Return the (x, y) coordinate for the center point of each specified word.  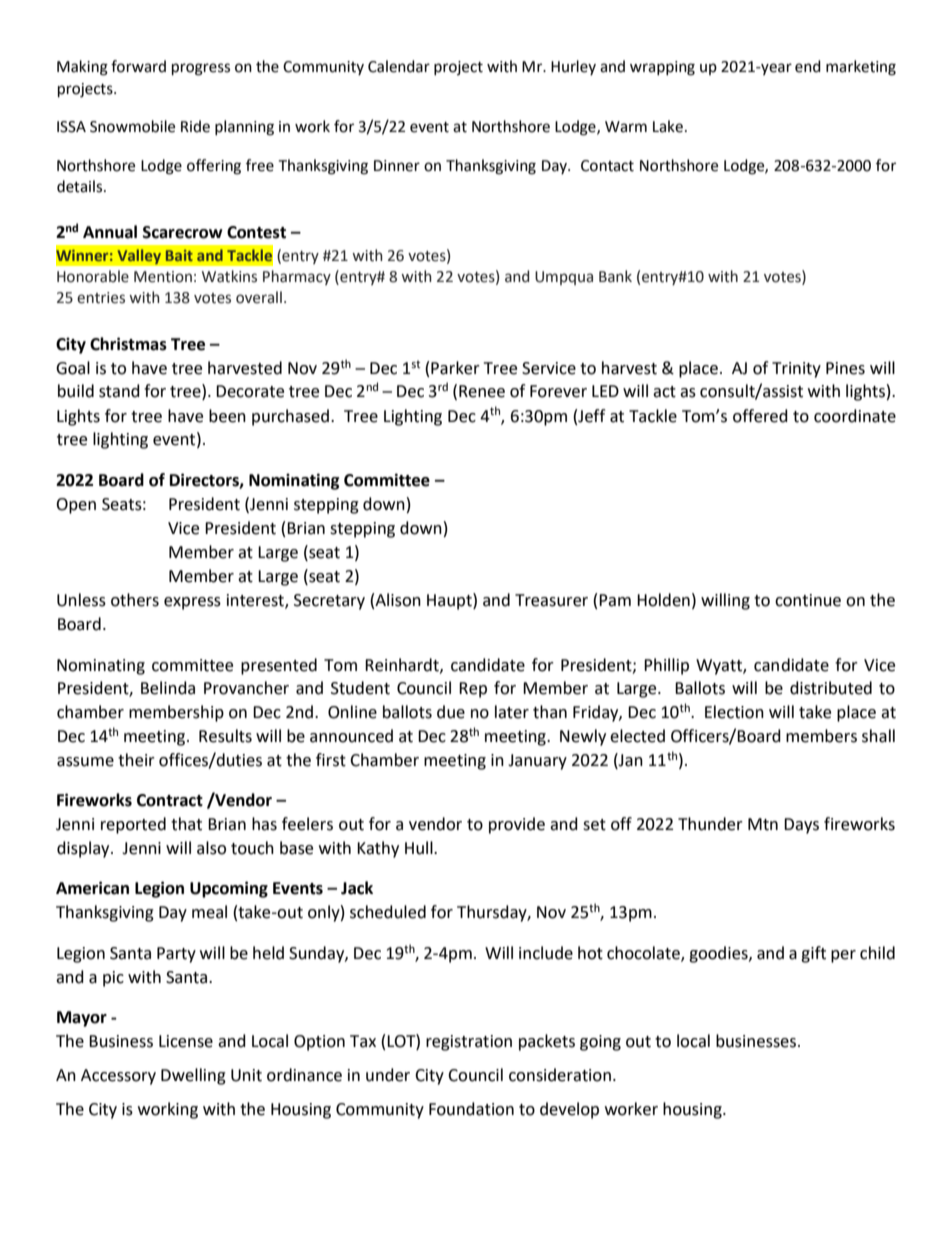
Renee (482, 391)
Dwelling (193, 1076)
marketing (861, 68)
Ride (195, 126)
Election (734, 712)
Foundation (471, 1109)
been (227, 416)
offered (760, 416)
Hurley (573, 67)
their (136, 760)
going (600, 1043)
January (537, 762)
